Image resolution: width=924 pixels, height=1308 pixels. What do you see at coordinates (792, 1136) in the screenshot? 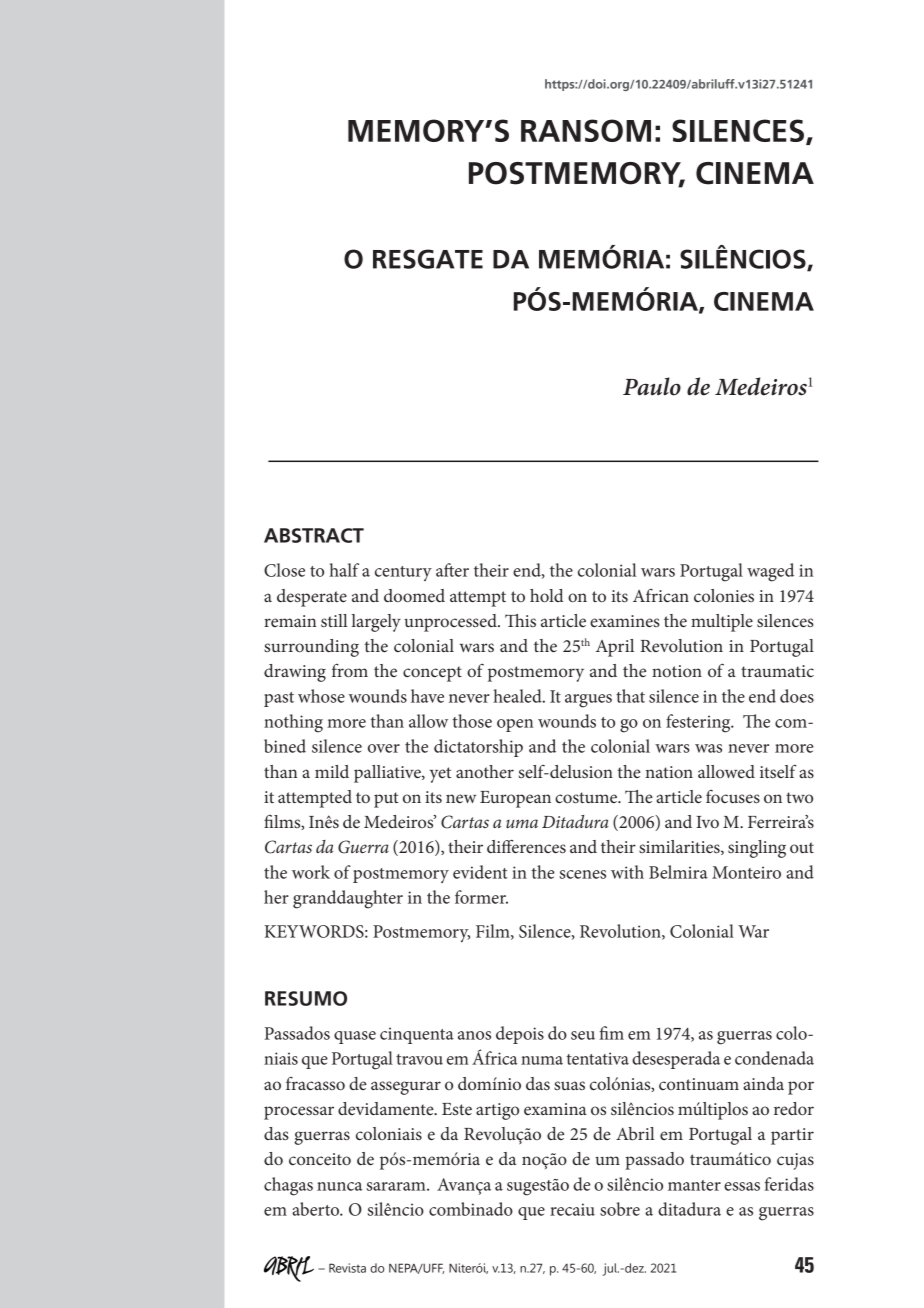
I see `partir` at bounding box center [792, 1136].
